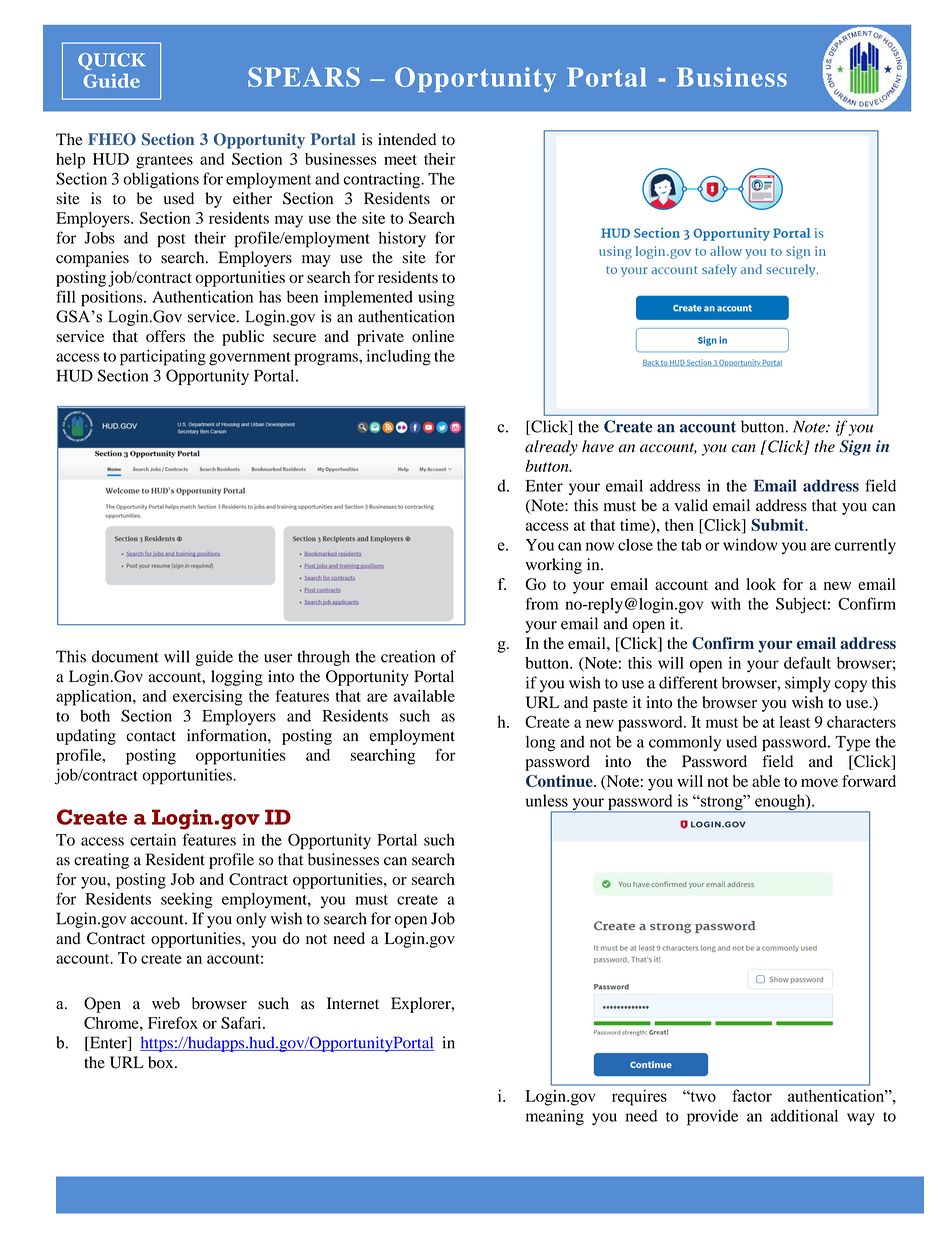  What do you see at coordinates (408, 656) in the page?
I see `creation` at bounding box center [408, 656].
